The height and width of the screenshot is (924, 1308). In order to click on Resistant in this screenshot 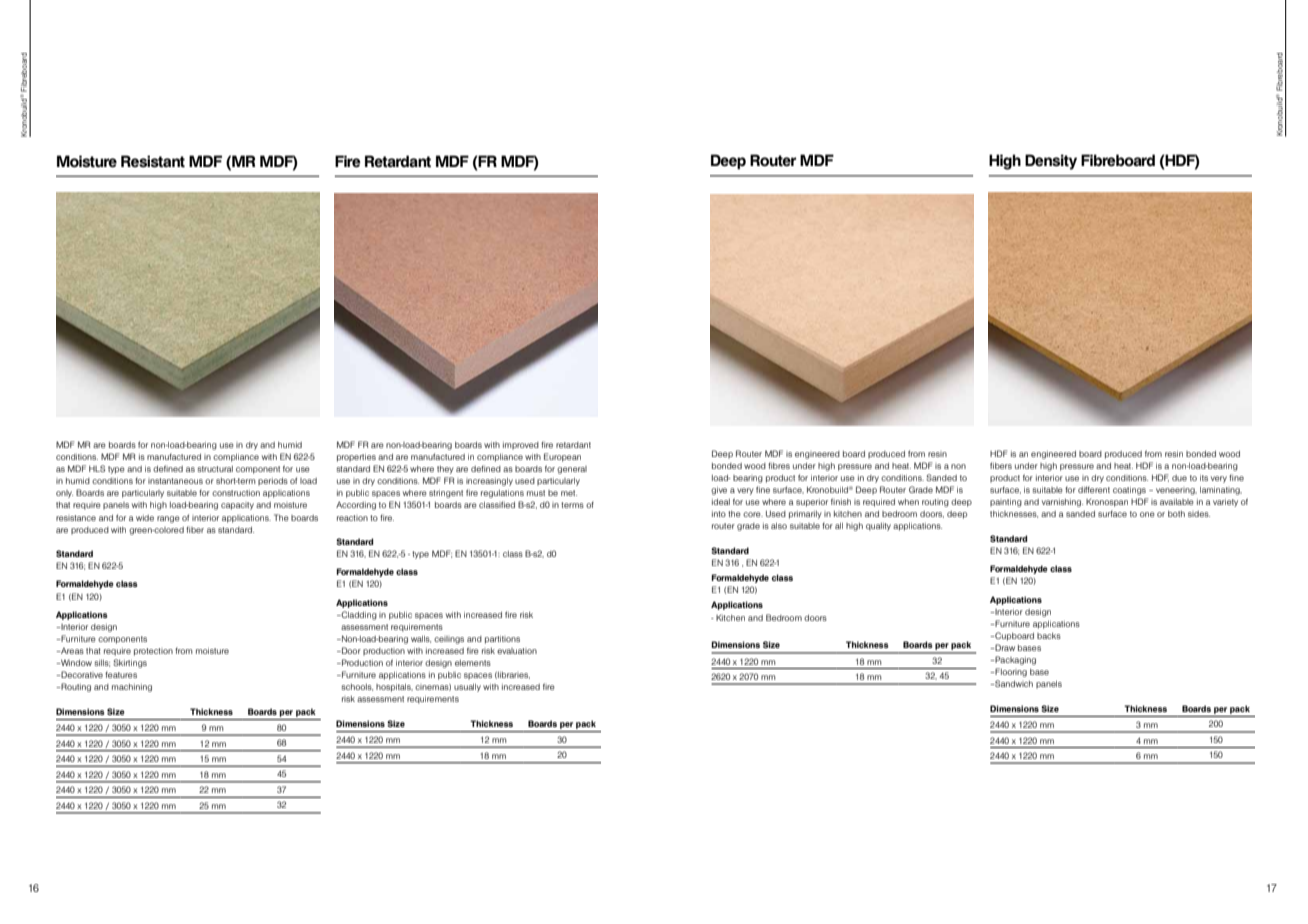, I will do `click(153, 161)`.
